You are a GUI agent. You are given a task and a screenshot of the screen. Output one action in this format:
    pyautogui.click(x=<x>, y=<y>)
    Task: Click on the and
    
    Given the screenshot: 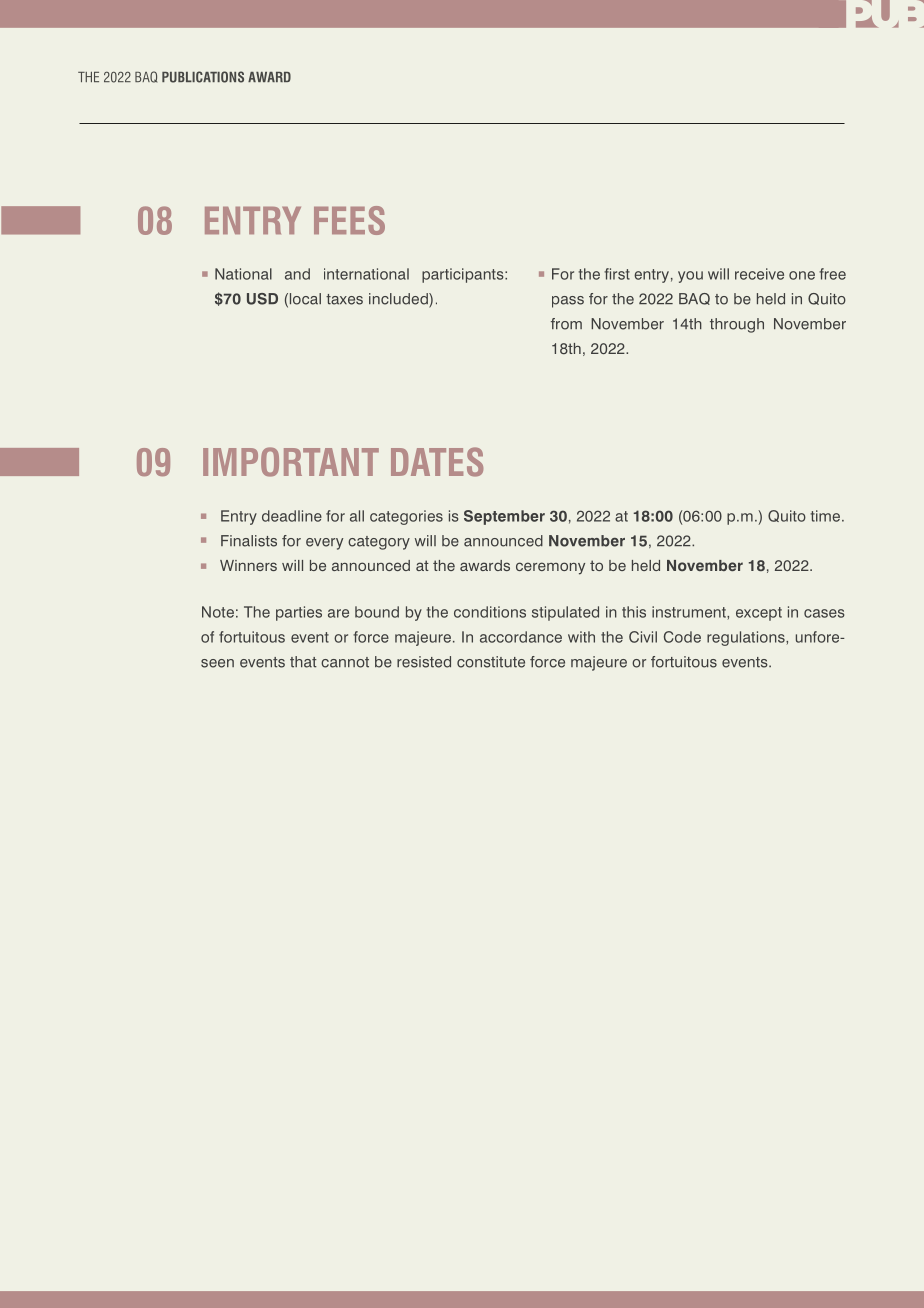 What is the action you would take?
    pyautogui.click(x=297, y=274)
